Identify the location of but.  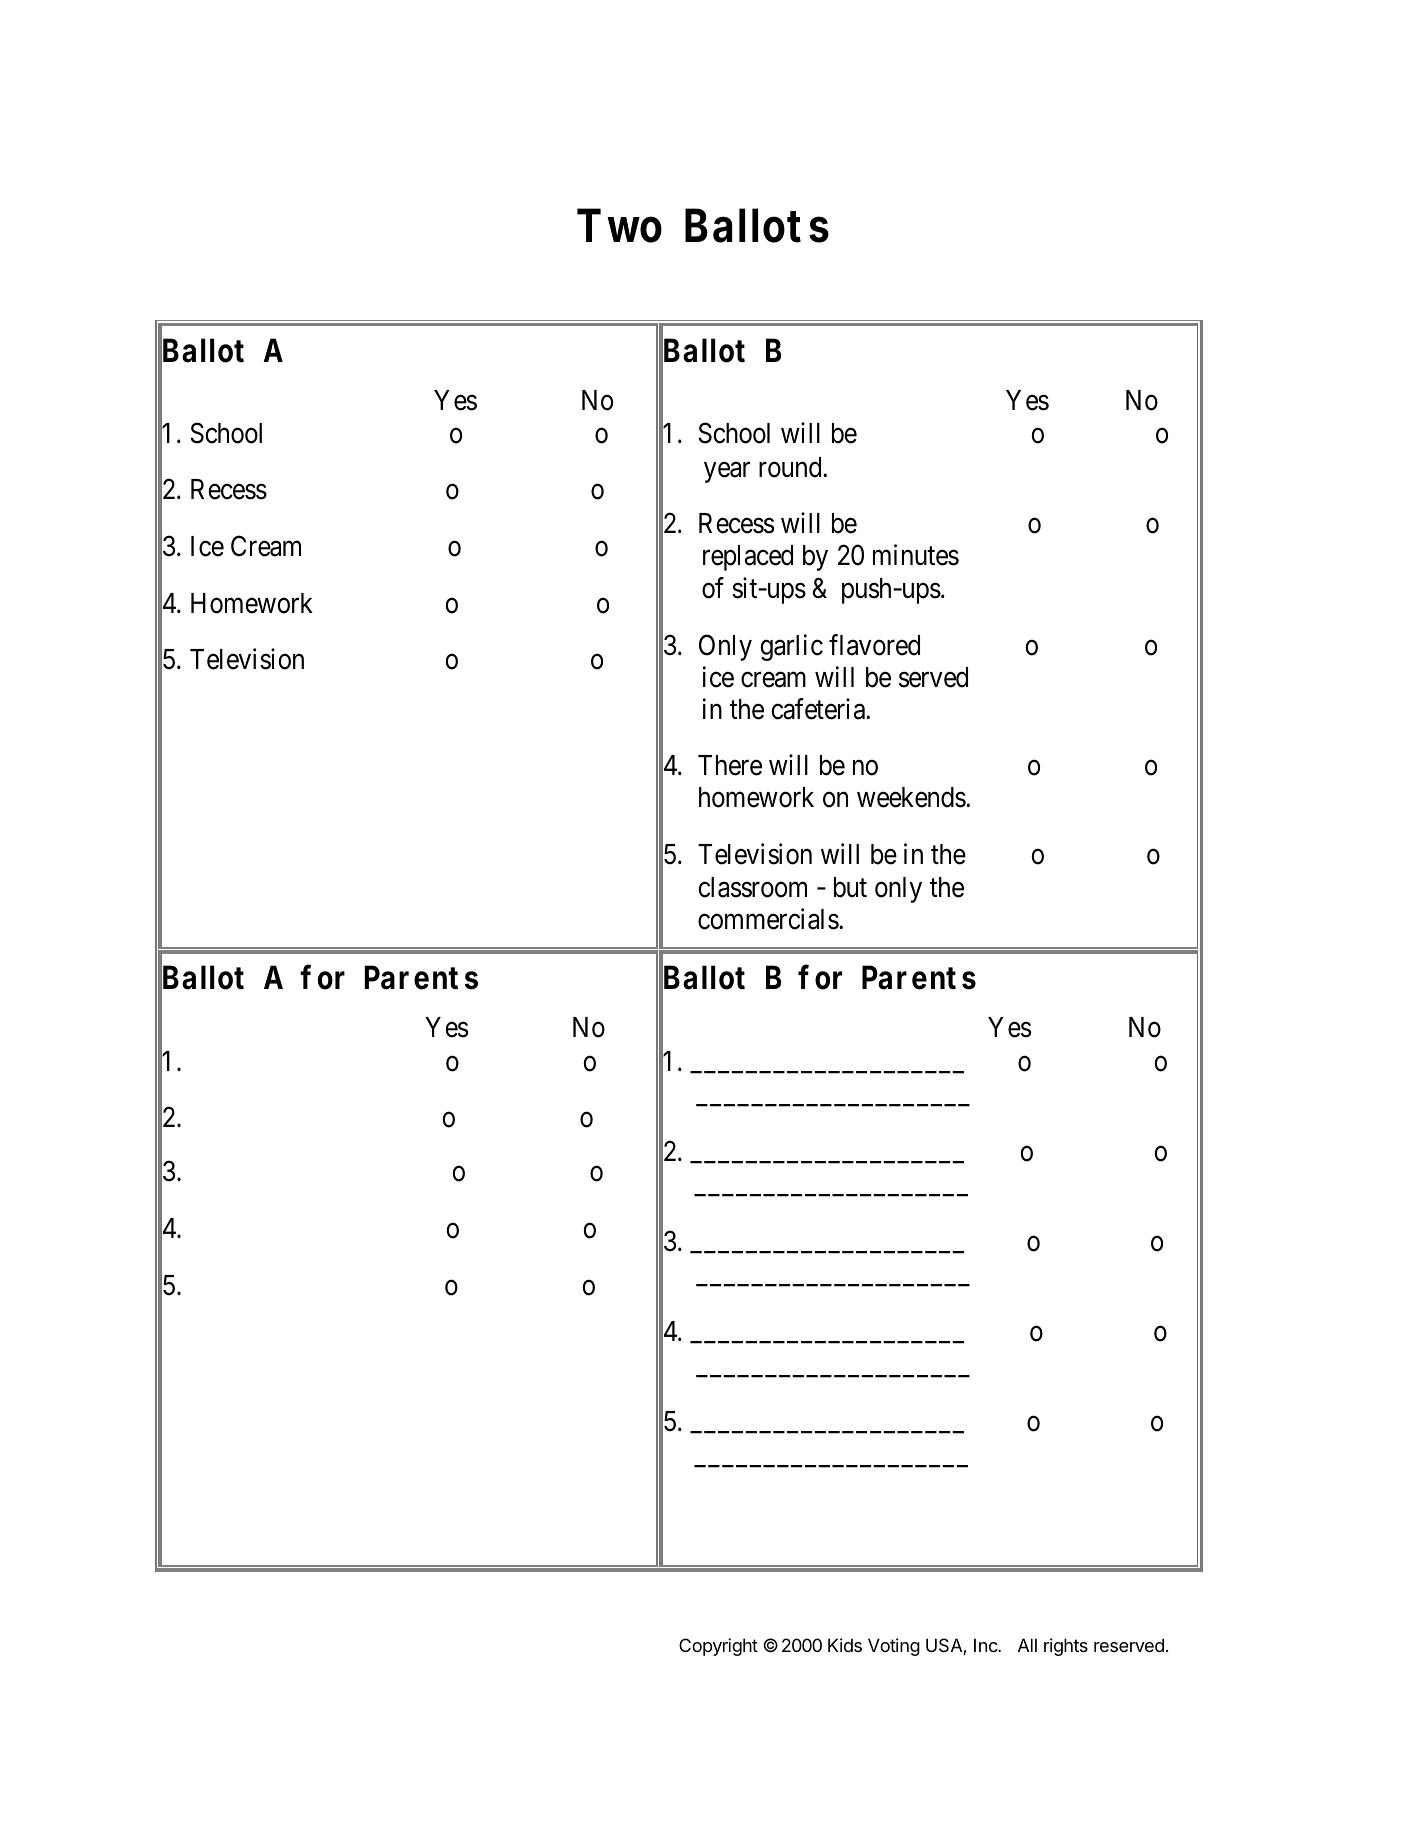
(850, 887).
